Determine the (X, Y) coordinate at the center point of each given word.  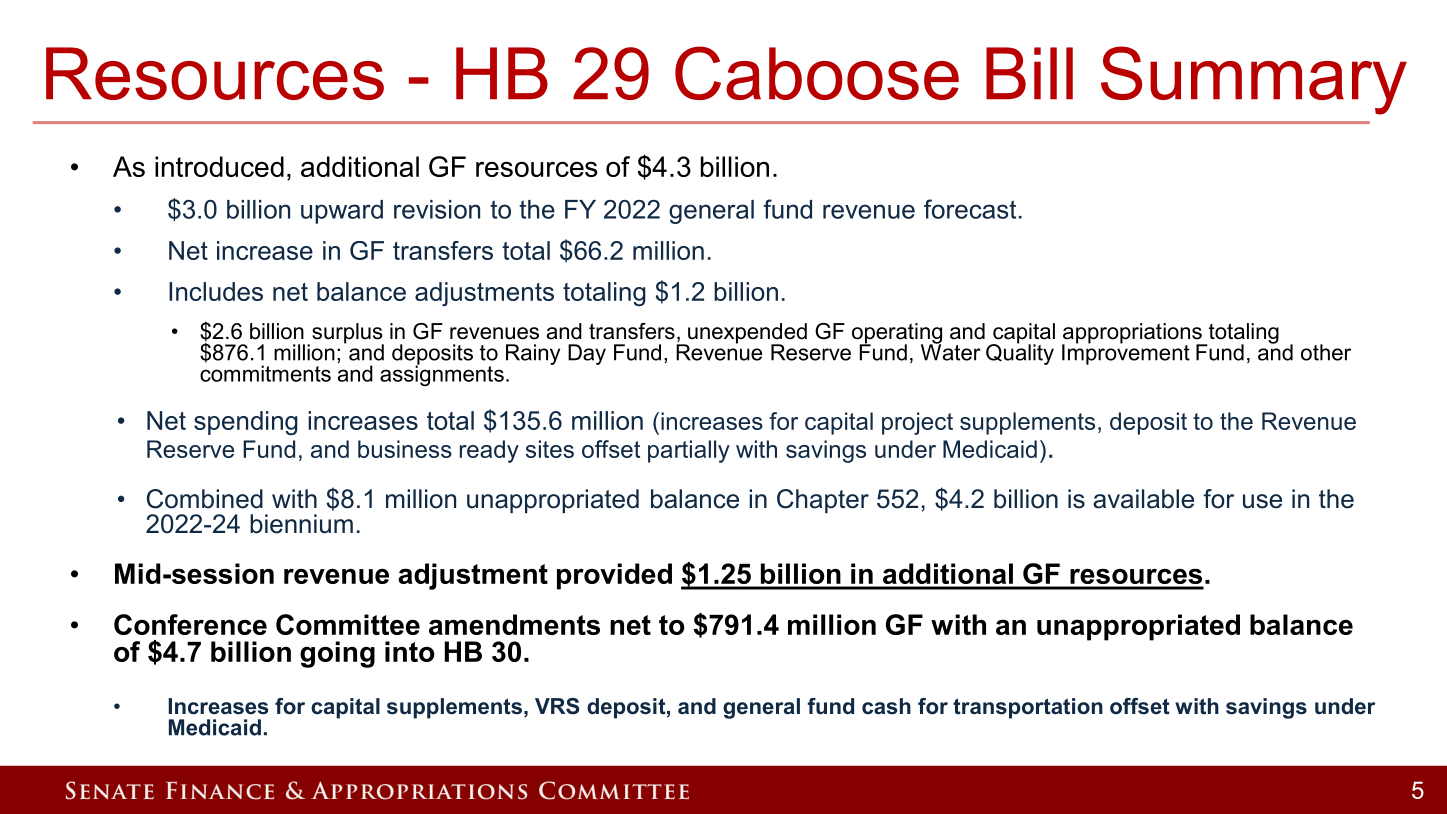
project (917, 423)
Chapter (823, 501)
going (337, 654)
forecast (970, 209)
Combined (205, 499)
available (1143, 499)
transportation (1028, 708)
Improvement (1126, 353)
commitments (265, 373)
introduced (219, 166)
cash (886, 706)
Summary (1254, 80)
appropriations (1133, 334)
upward (342, 212)
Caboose (817, 73)
